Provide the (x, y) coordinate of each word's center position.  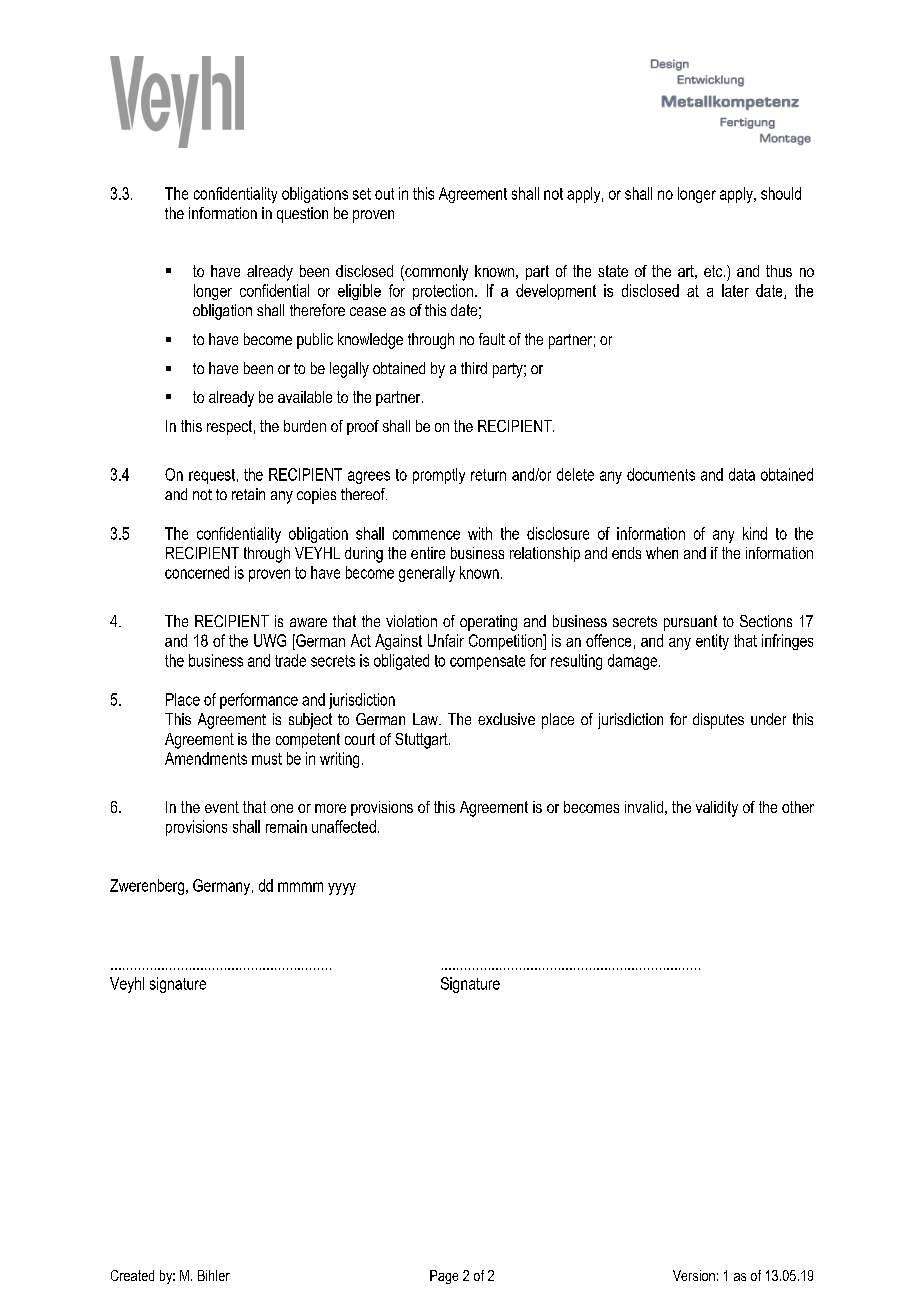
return (488, 475)
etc (714, 271)
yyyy (342, 889)
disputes (718, 721)
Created (132, 1275)
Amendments (206, 758)
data (742, 474)
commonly (435, 273)
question (302, 215)
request (213, 476)
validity (717, 809)
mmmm (300, 887)
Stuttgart (422, 741)
